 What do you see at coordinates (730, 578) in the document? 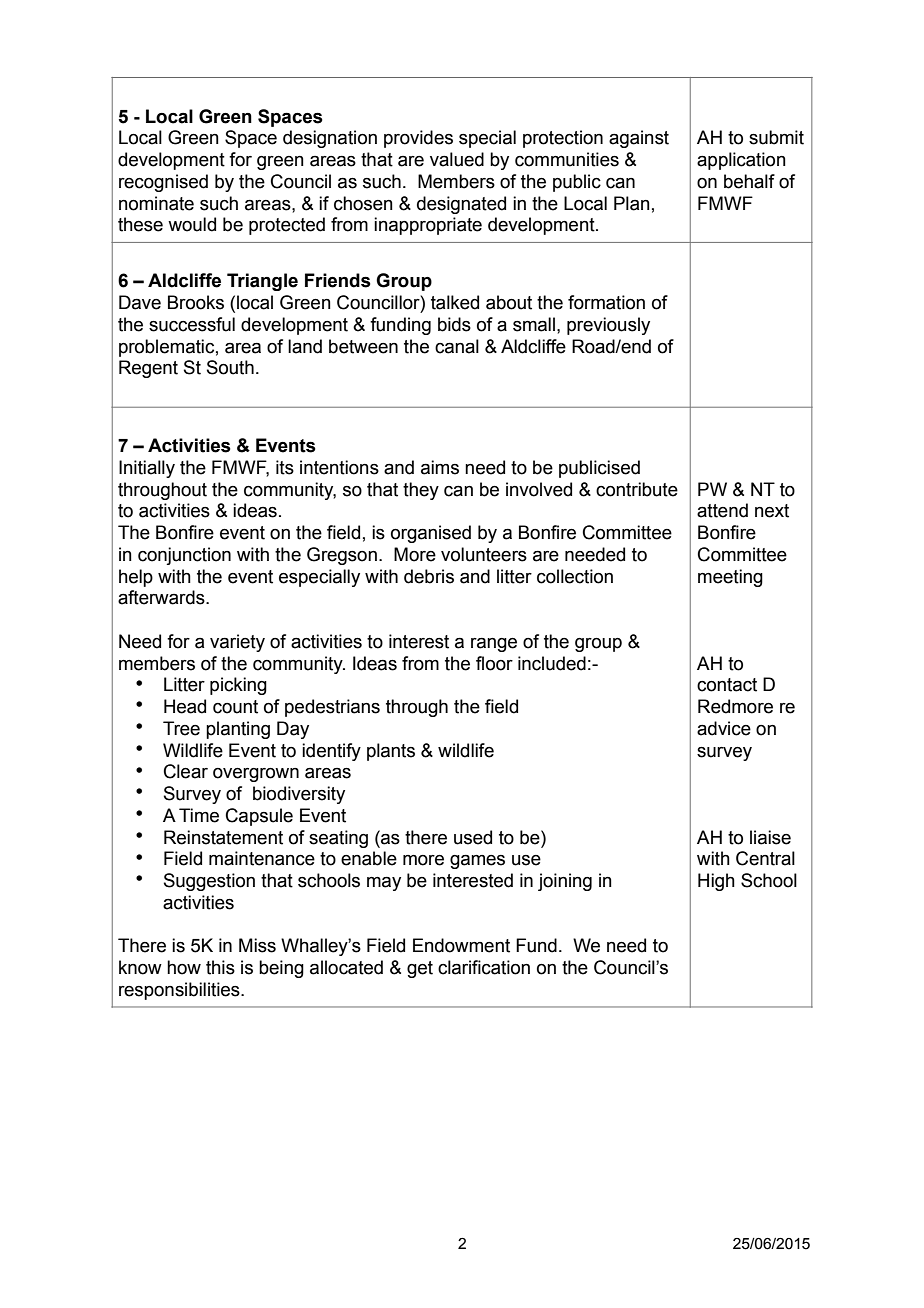
I see `meeting` at bounding box center [730, 578].
